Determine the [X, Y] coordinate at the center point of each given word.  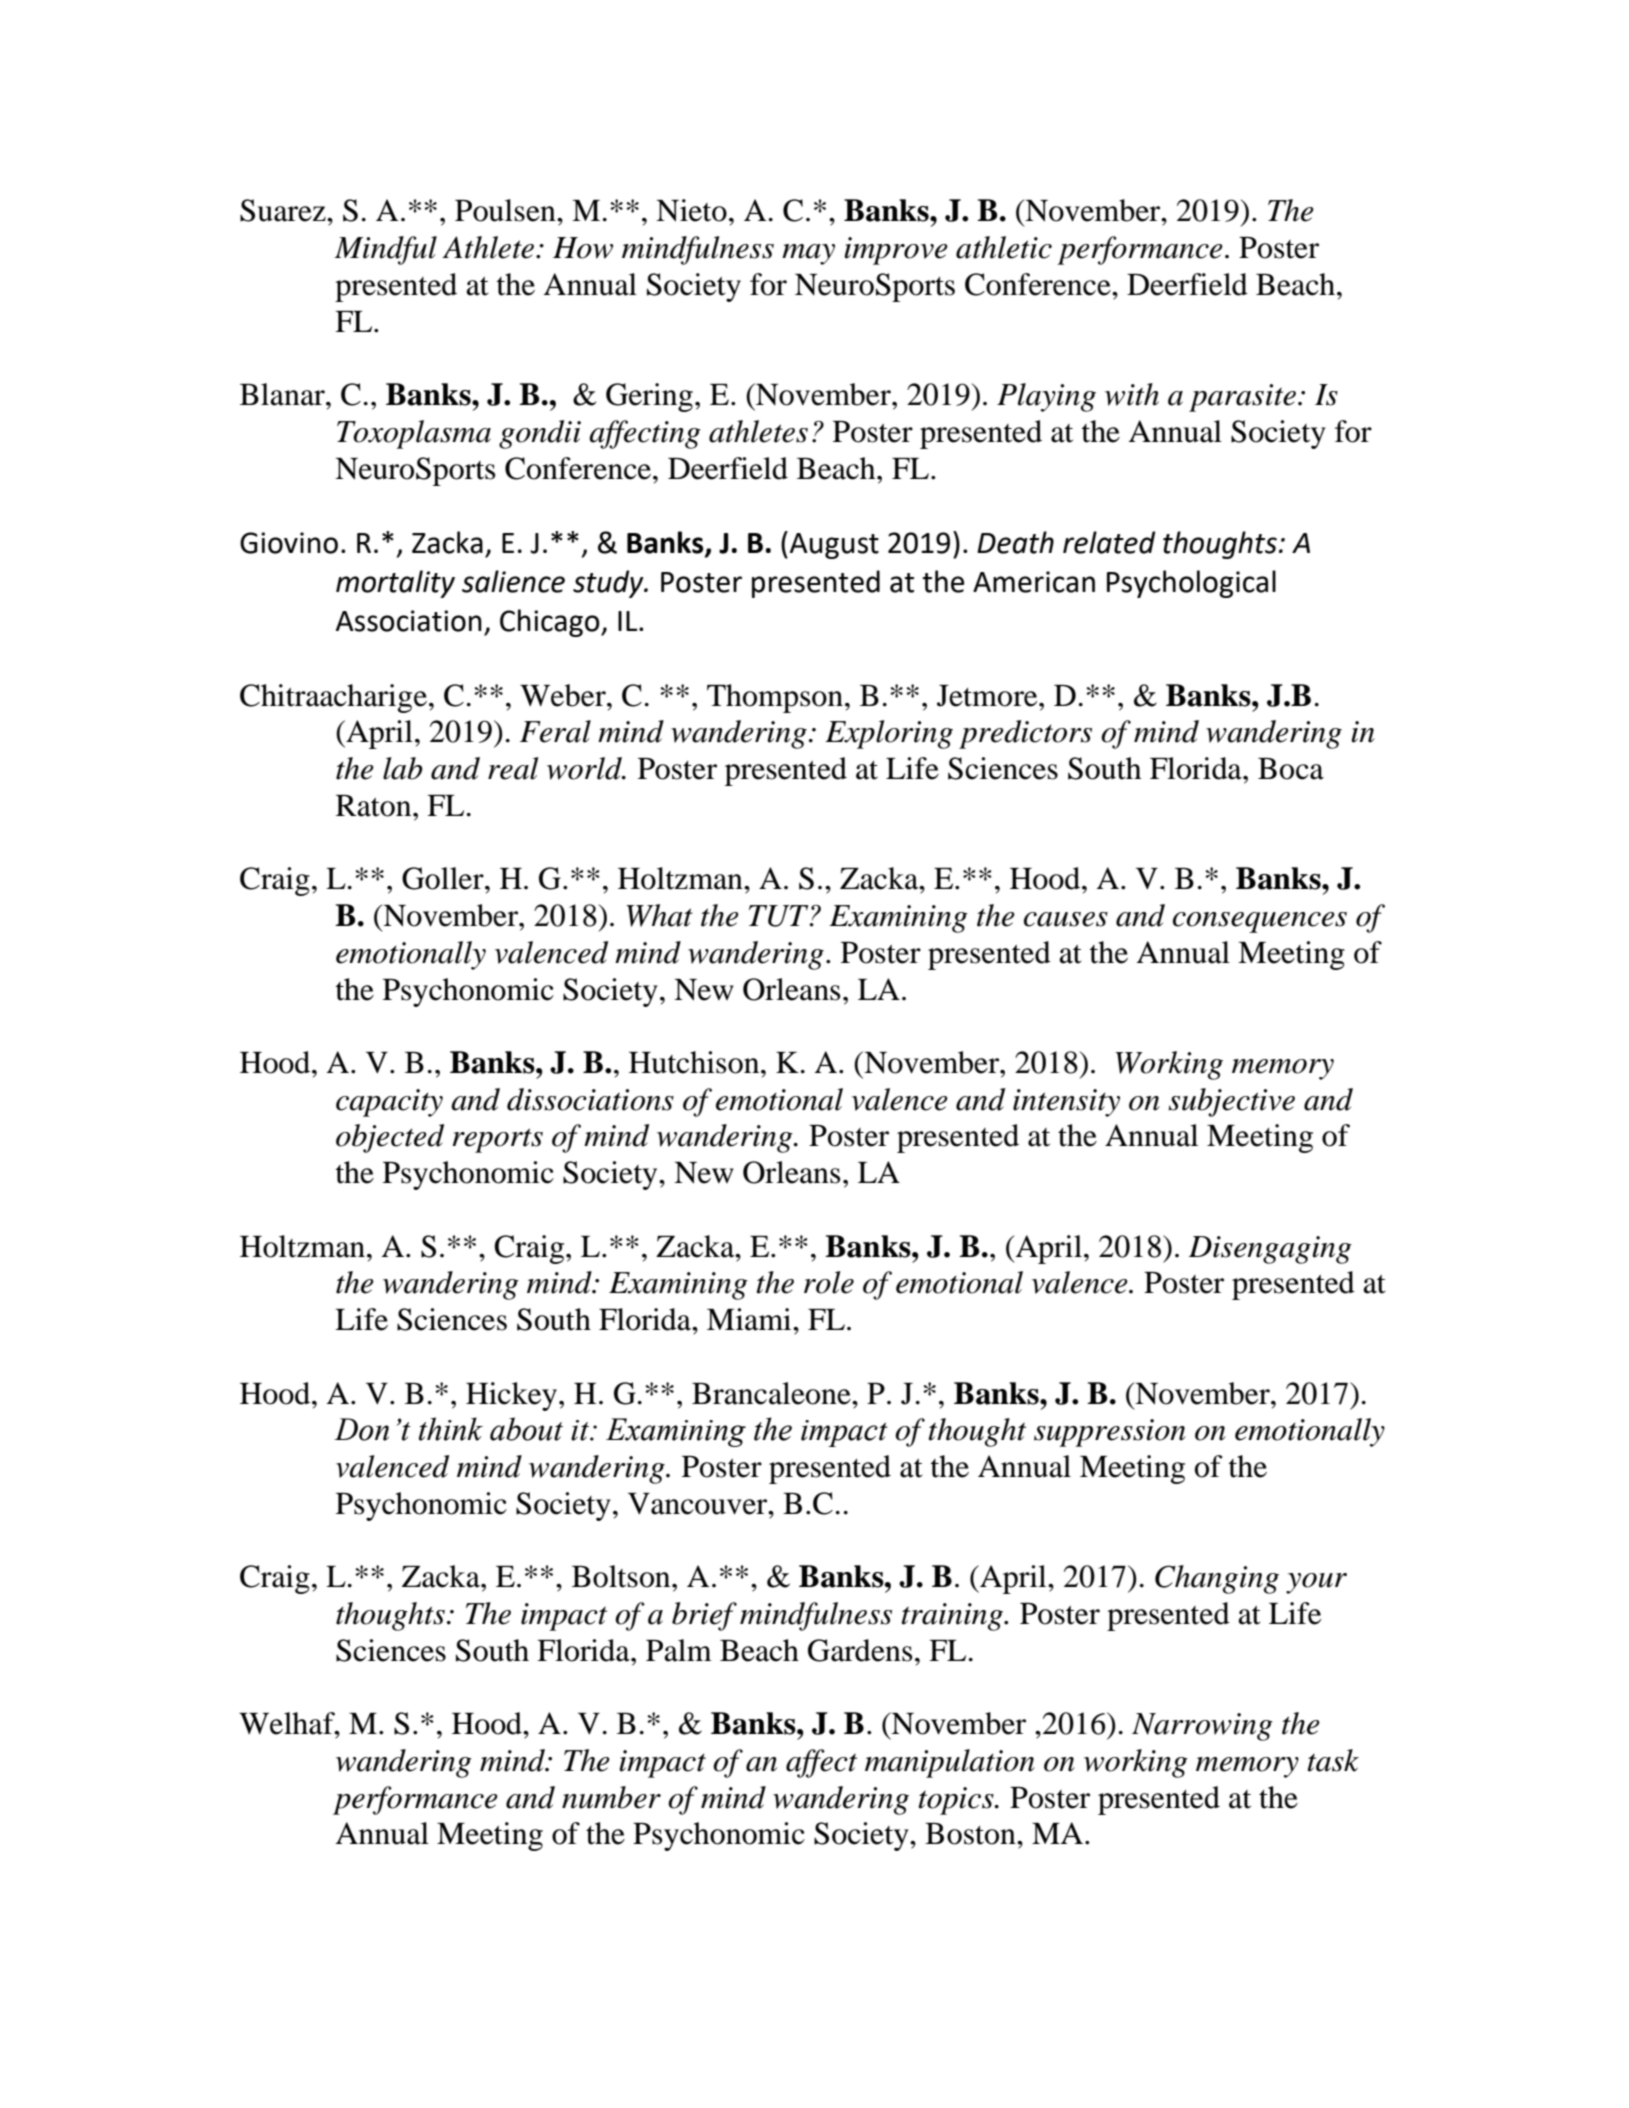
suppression [1110, 1433]
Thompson [775, 698]
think [451, 1429]
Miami [750, 1319]
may [808, 254]
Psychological [1191, 584]
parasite [1242, 398]
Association [409, 621]
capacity [389, 1103]
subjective [1232, 1102]
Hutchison [695, 1062]
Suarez [284, 210]
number [611, 1797]
